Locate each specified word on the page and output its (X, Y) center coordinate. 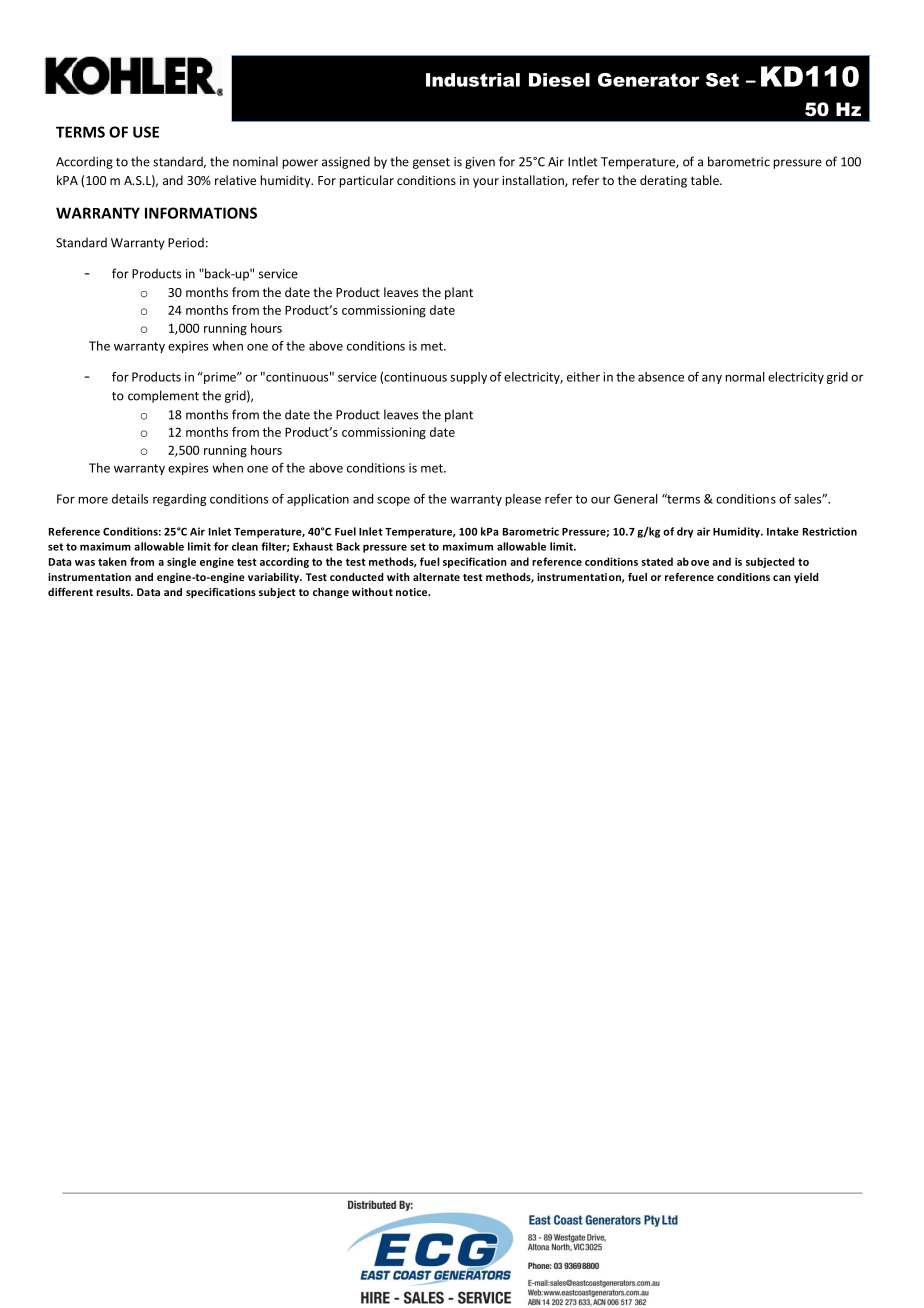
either (583, 377)
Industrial (473, 80)
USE (146, 132)
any (712, 379)
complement (163, 396)
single (181, 562)
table (706, 180)
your (486, 183)
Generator (649, 80)
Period (186, 242)
